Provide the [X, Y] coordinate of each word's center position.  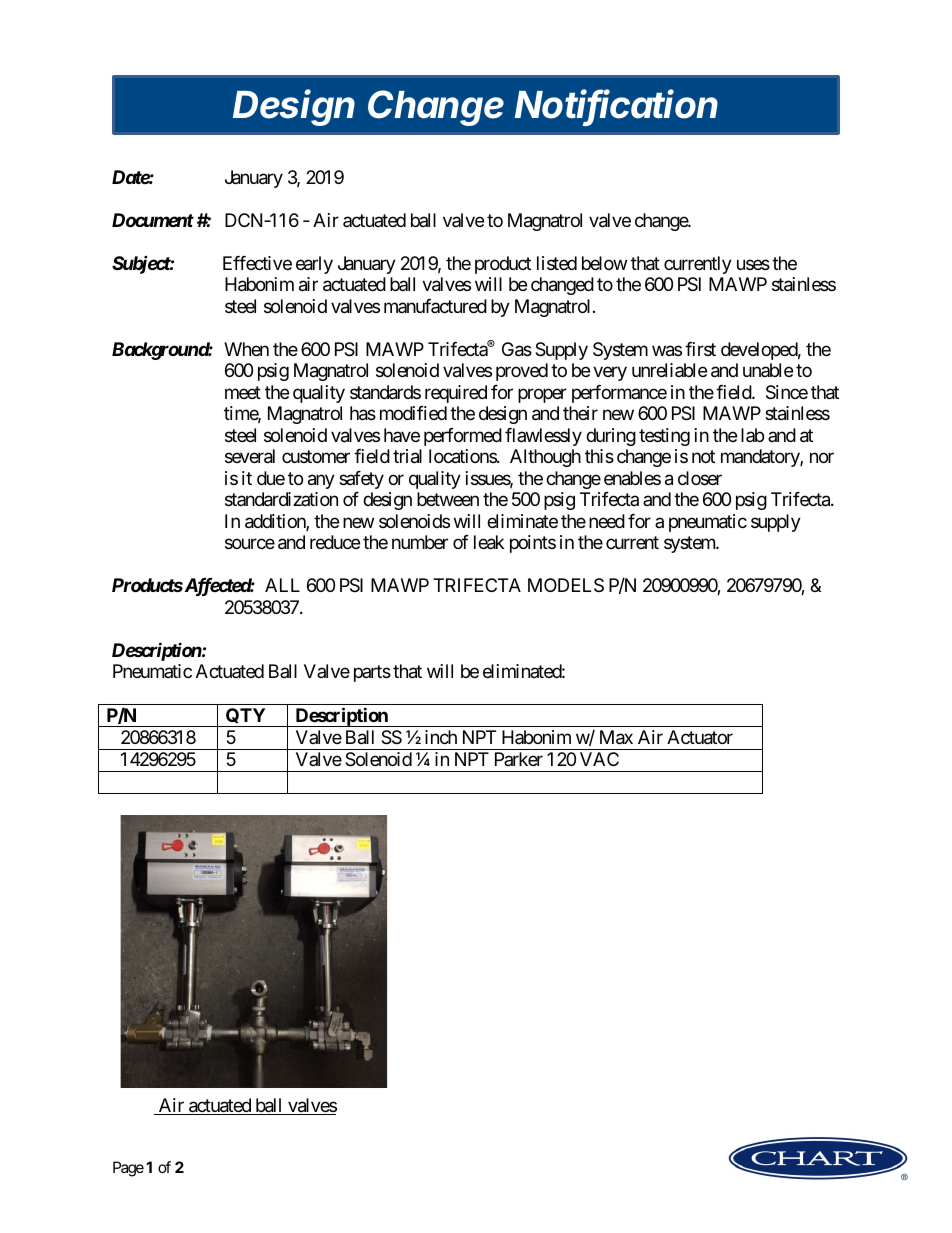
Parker [519, 759]
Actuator [700, 737]
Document [153, 220]
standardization [281, 499]
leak [489, 542]
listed [557, 263]
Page [128, 1169]
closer [700, 478]
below [604, 263]
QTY [246, 717]
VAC [599, 759]
